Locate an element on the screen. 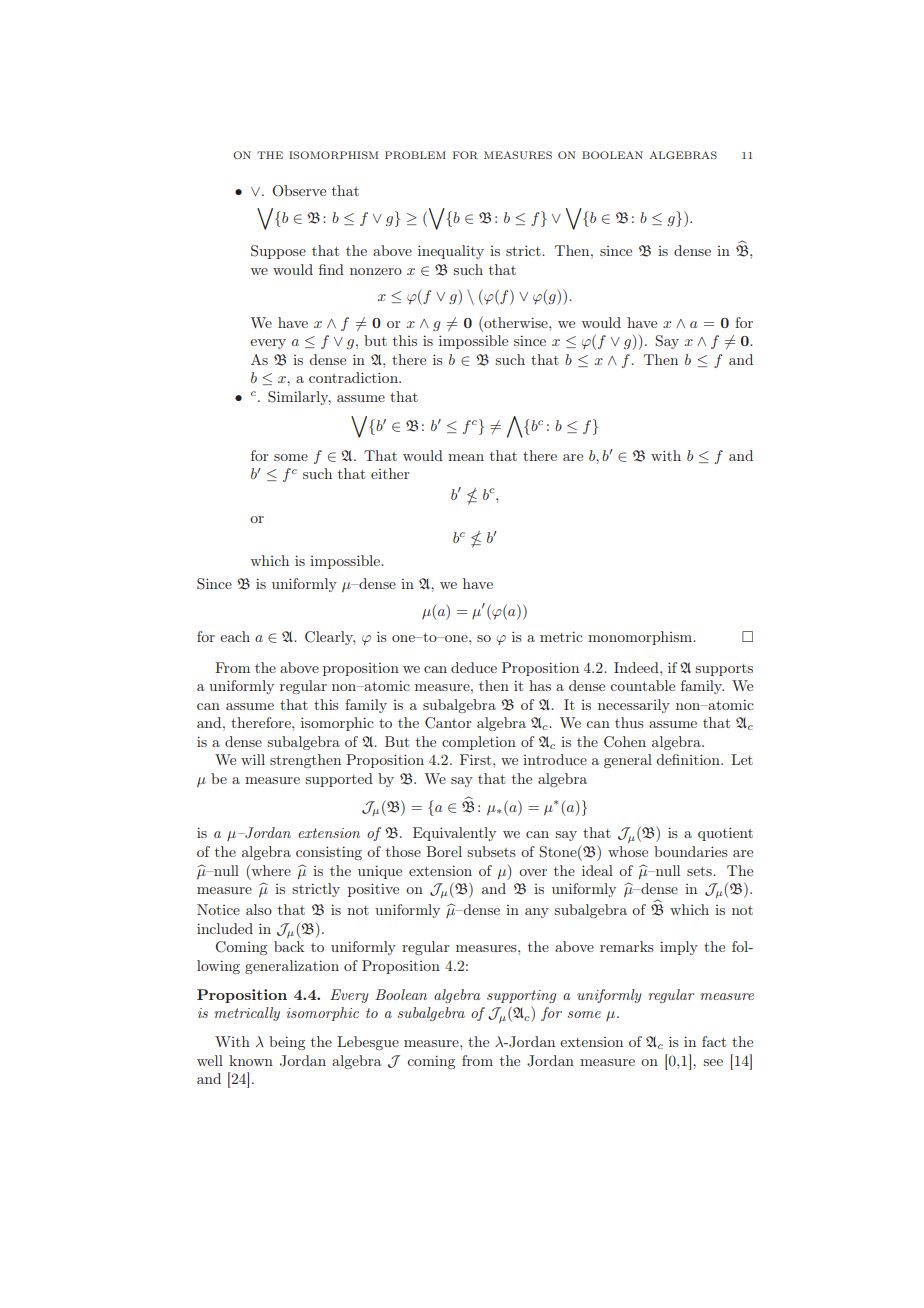 The width and height of the screenshot is (924, 1308). PROBLEM is located at coordinates (415, 155).
